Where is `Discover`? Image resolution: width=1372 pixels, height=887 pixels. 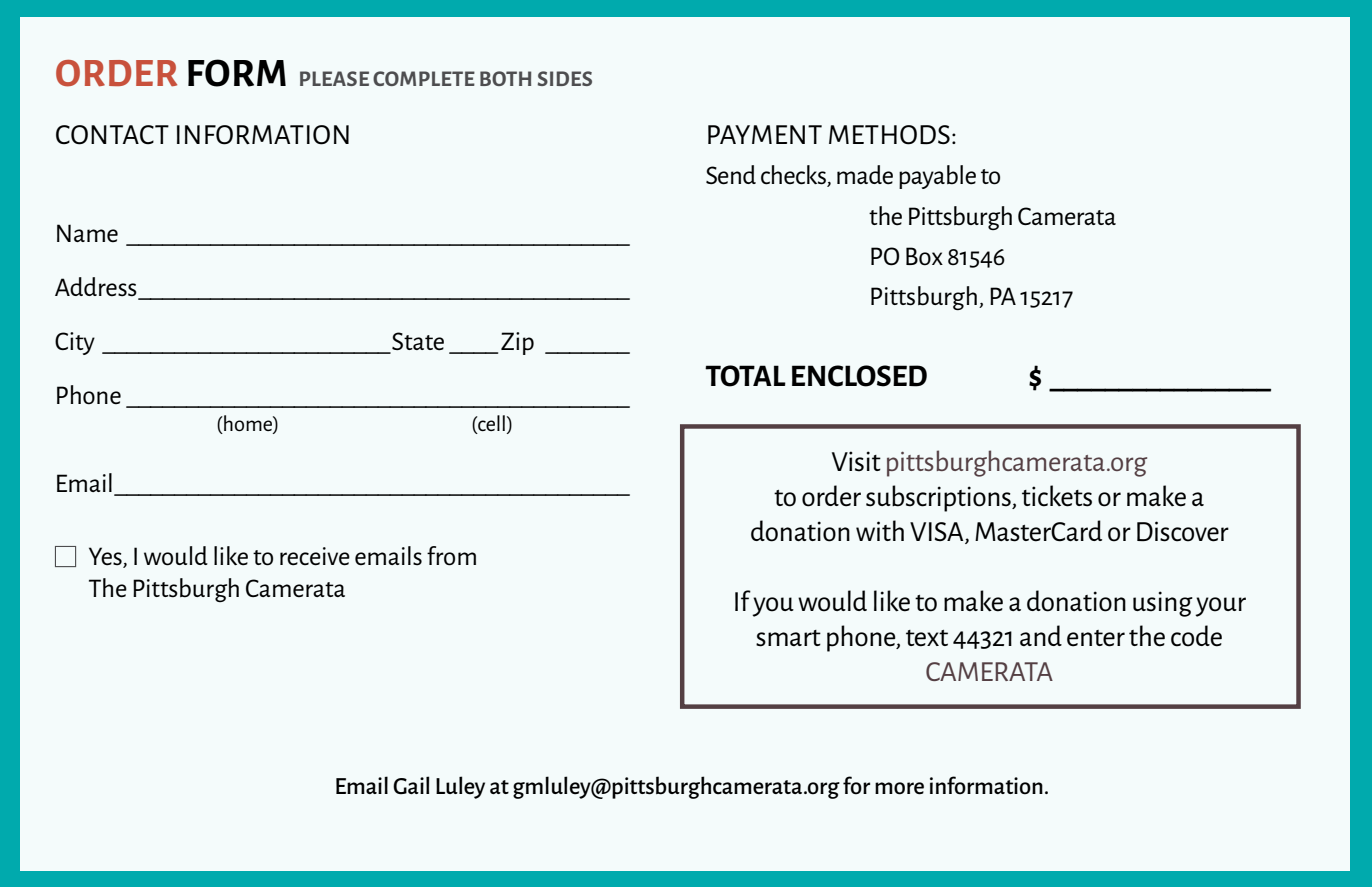
Discover is located at coordinates (1183, 531).
